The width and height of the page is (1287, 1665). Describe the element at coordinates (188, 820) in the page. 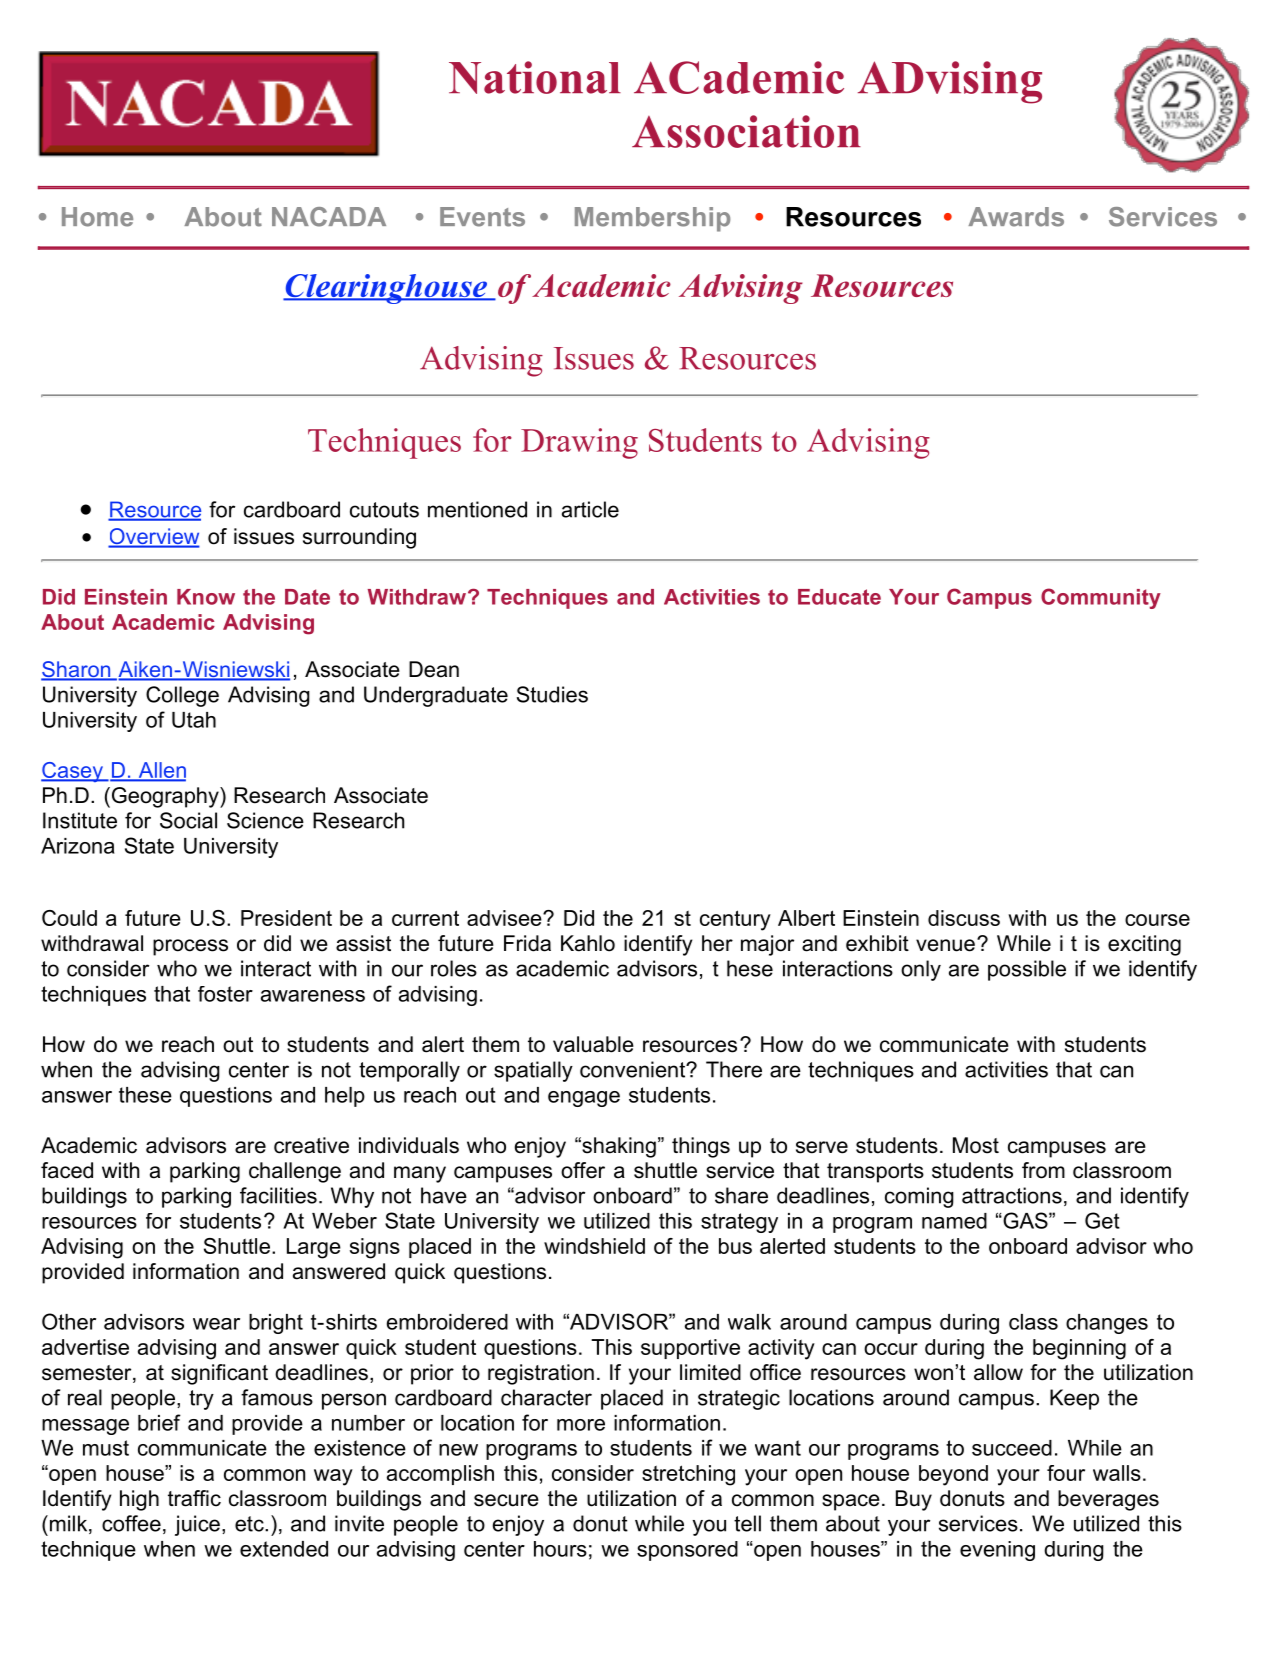

I see `Social` at that location.
